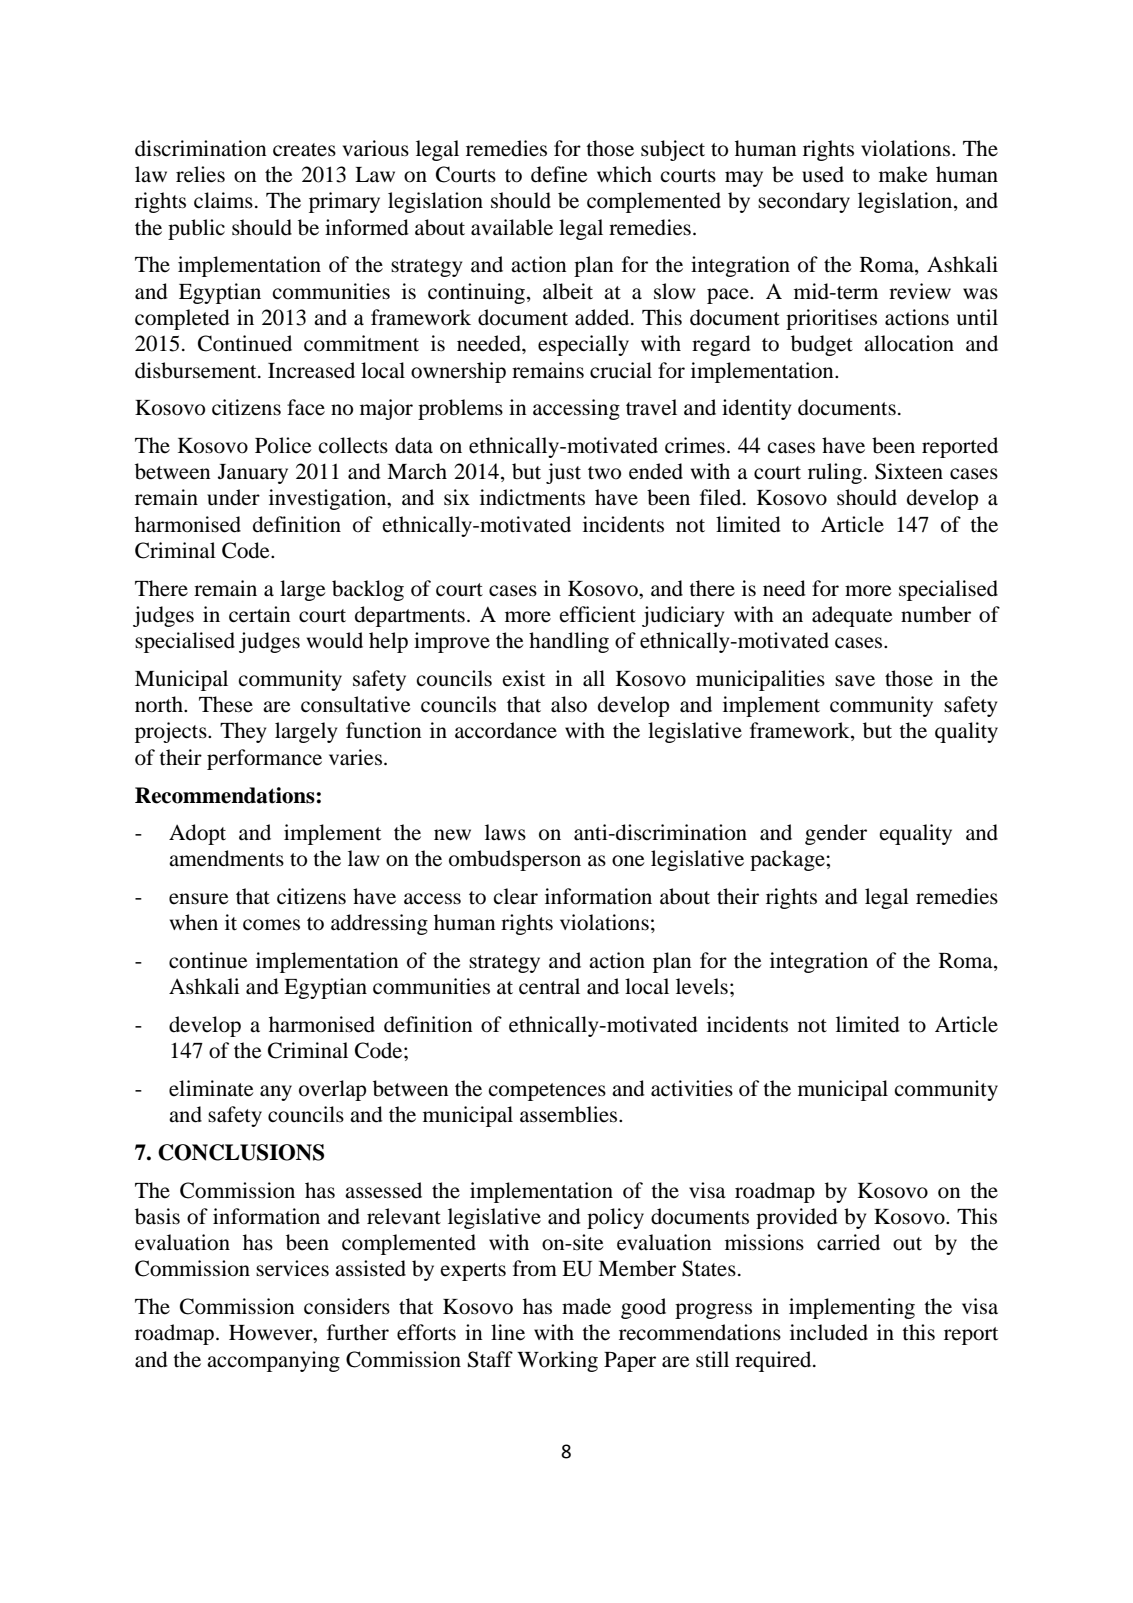  What do you see at coordinates (272, 1334) in the screenshot?
I see `However` at bounding box center [272, 1334].
